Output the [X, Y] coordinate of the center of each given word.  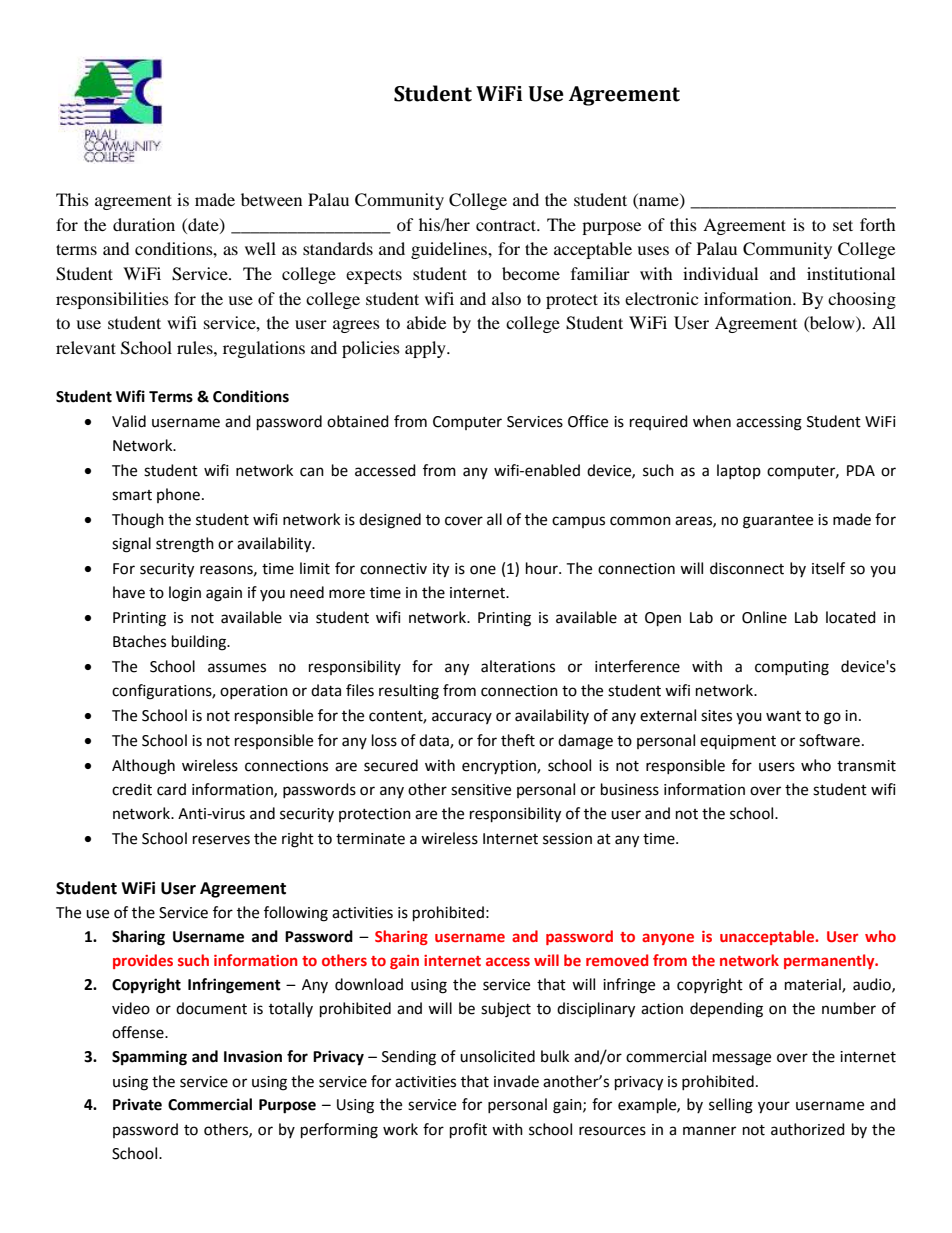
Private [137, 1104]
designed [390, 521]
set [843, 225]
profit [468, 1131]
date [203, 225]
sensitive [481, 790]
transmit [866, 766]
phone [178, 495]
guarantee [778, 522]
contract [507, 225]
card [171, 789]
